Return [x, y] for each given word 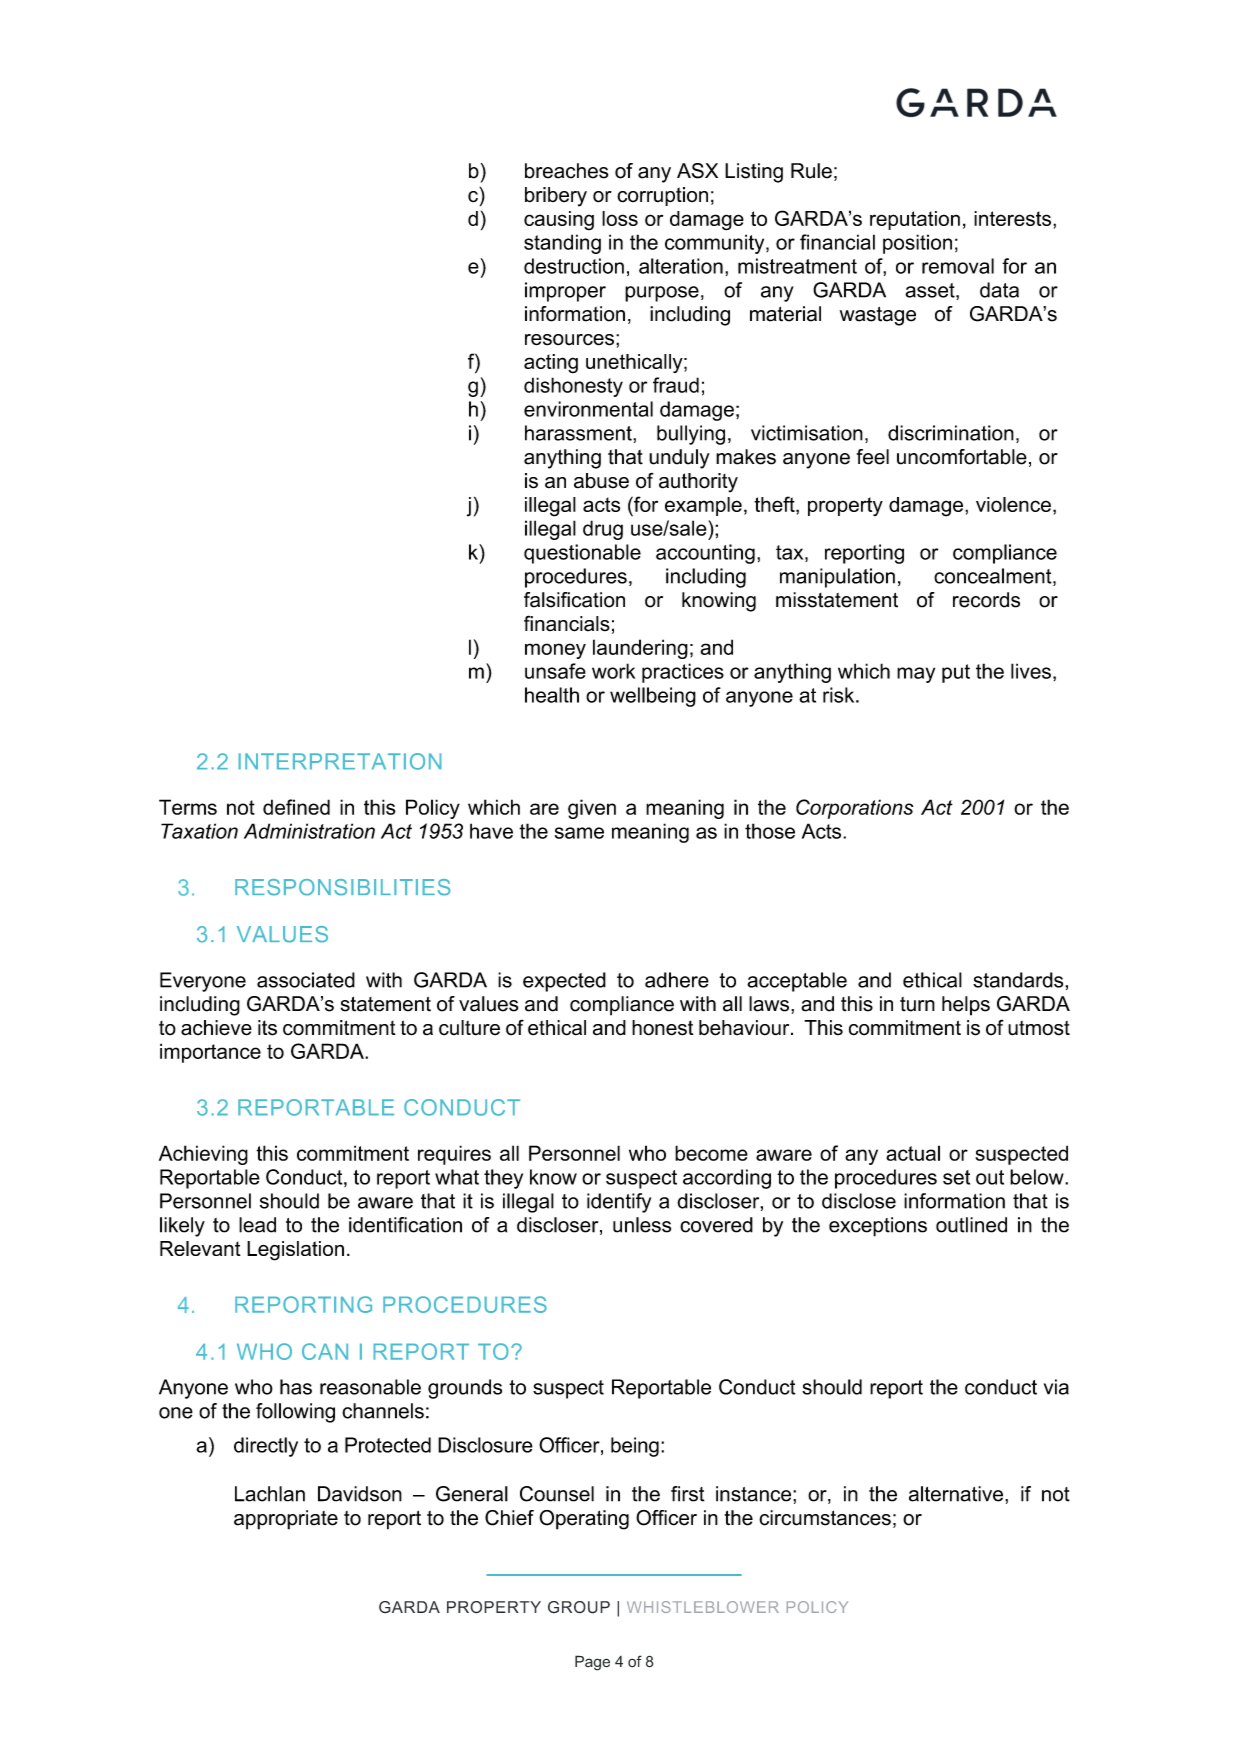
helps [966, 1006]
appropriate [286, 1520]
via [1056, 1387]
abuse [601, 481]
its [267, 1028]
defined [296, 807]
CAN [325, 1351]
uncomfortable [962, 457]
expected [564, 982]
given [592, 809]
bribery [556, 197]
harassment [579, 433]
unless [642, 1225]
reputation [915, 220]
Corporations [854, 809]
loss [620, 218]
